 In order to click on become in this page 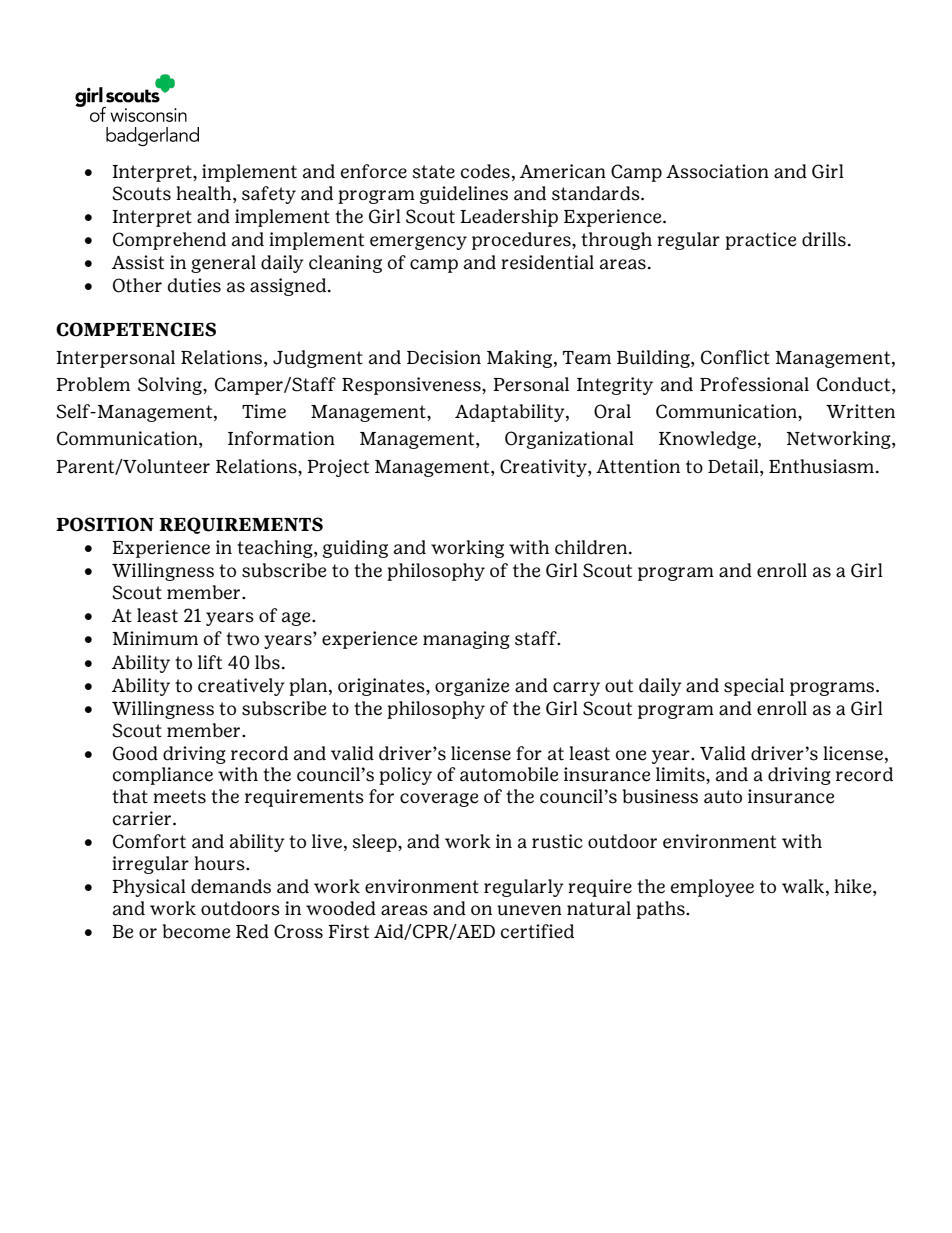, I will do `click(196, 931)`.
